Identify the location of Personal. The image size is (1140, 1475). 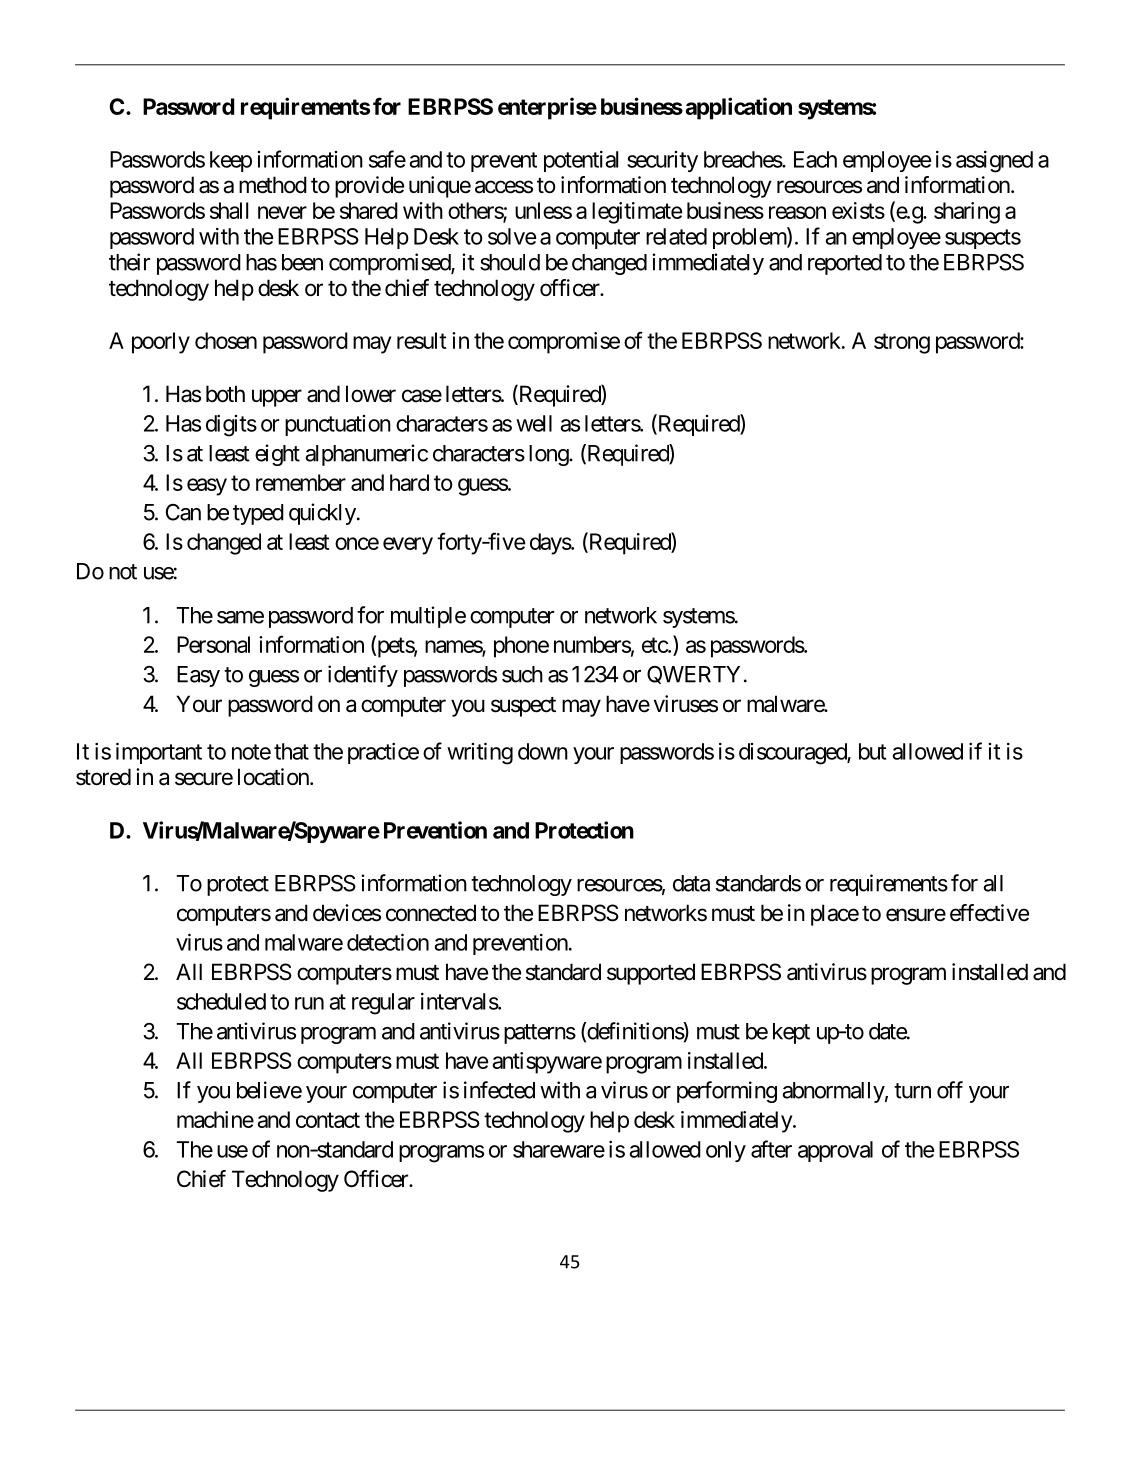
(213, 644).
